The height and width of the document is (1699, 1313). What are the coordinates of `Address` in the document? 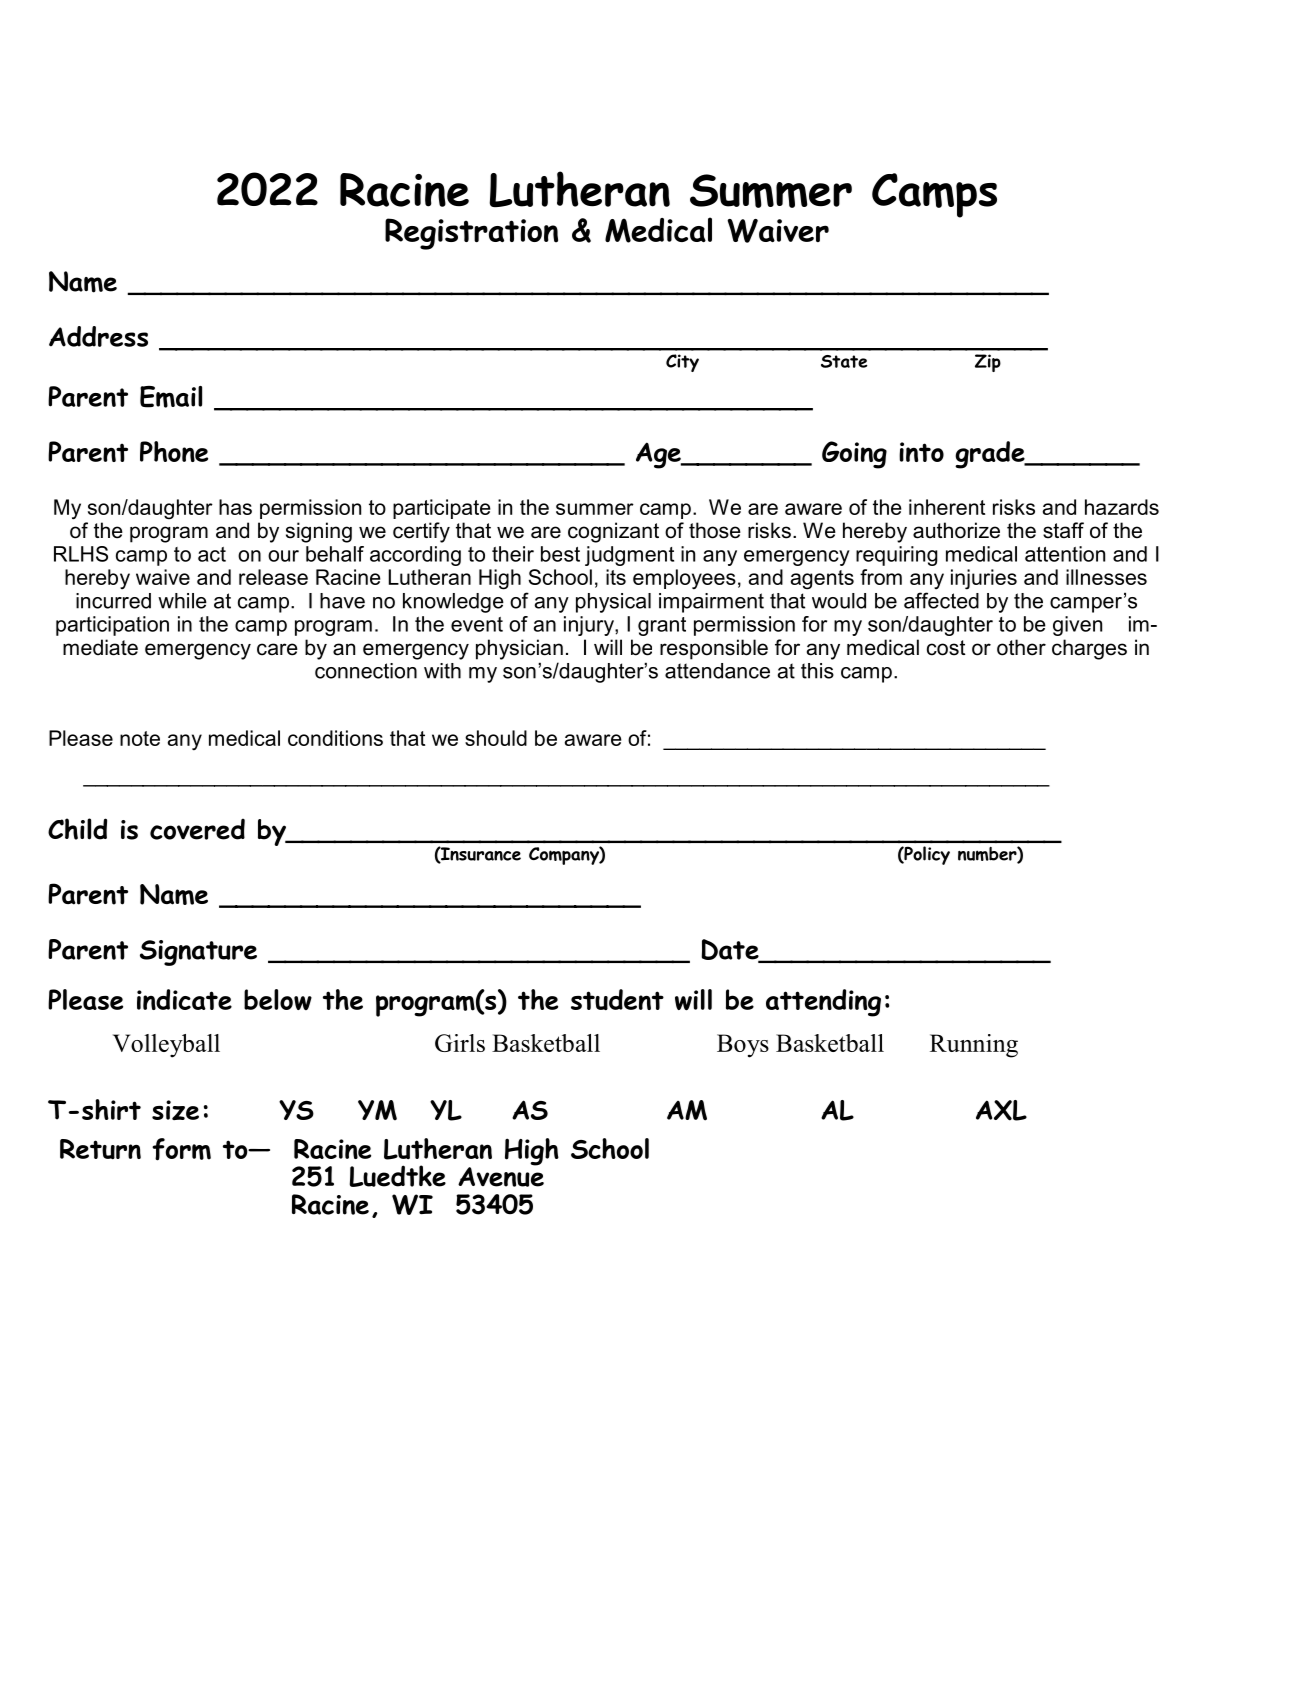 It's located at (98, 336).
